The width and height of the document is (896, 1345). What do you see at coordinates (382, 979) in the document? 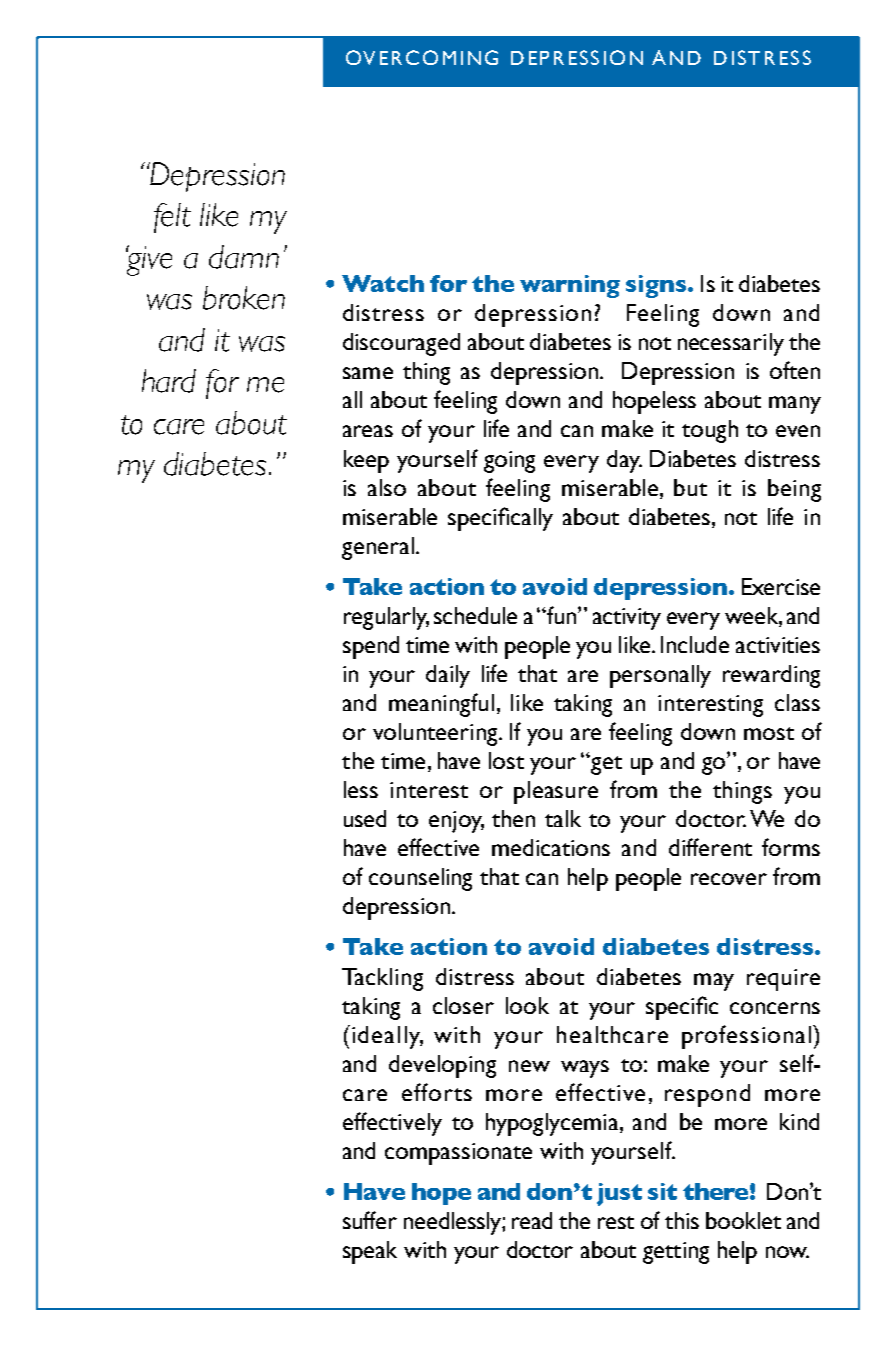
I see `Tackling` at bounding box center [382, 979].
